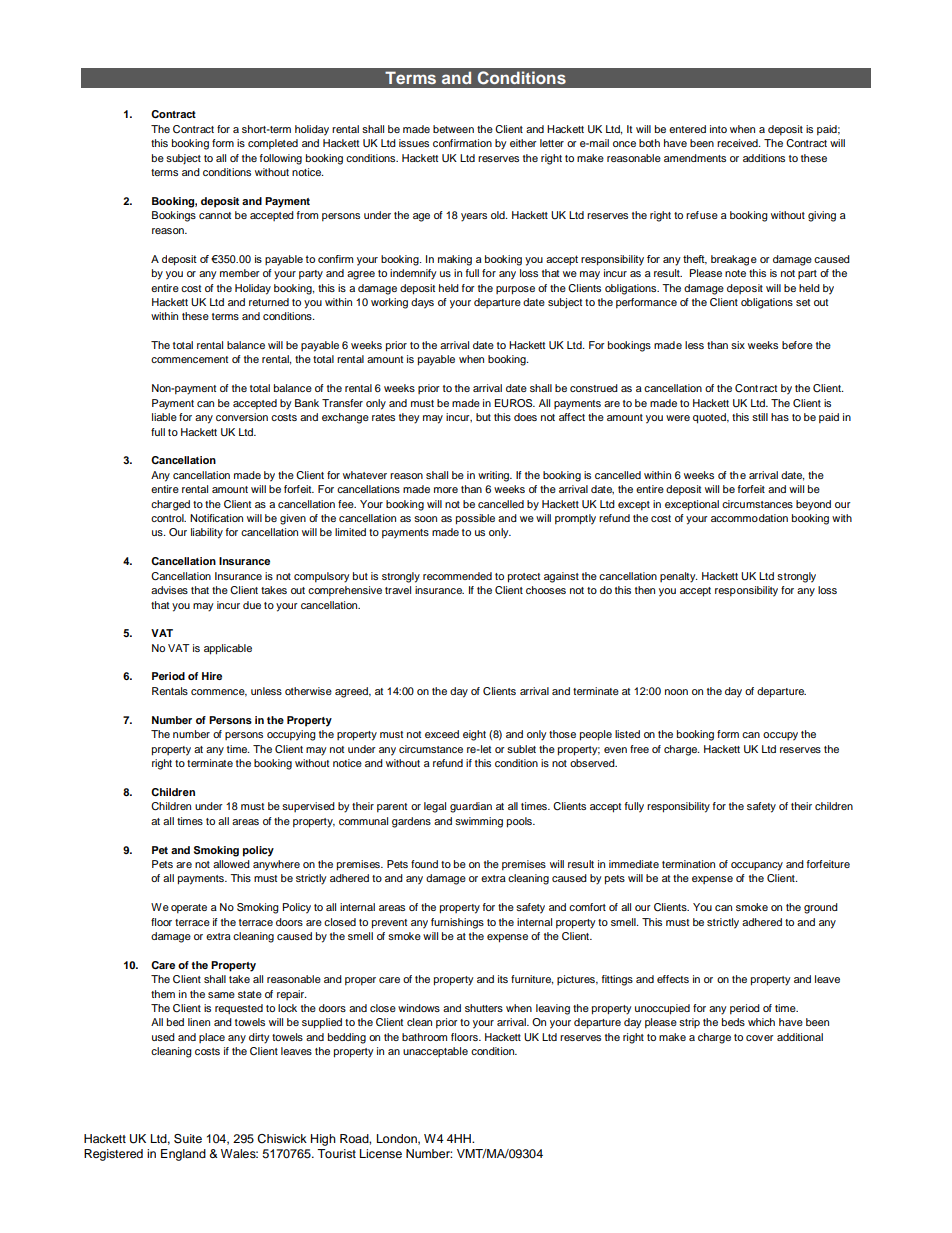 The image size is (952, 1233). What do you see at coordinates (457, 576) in the screenshot?
I see `recommended` at bounding box center [457, 576].
